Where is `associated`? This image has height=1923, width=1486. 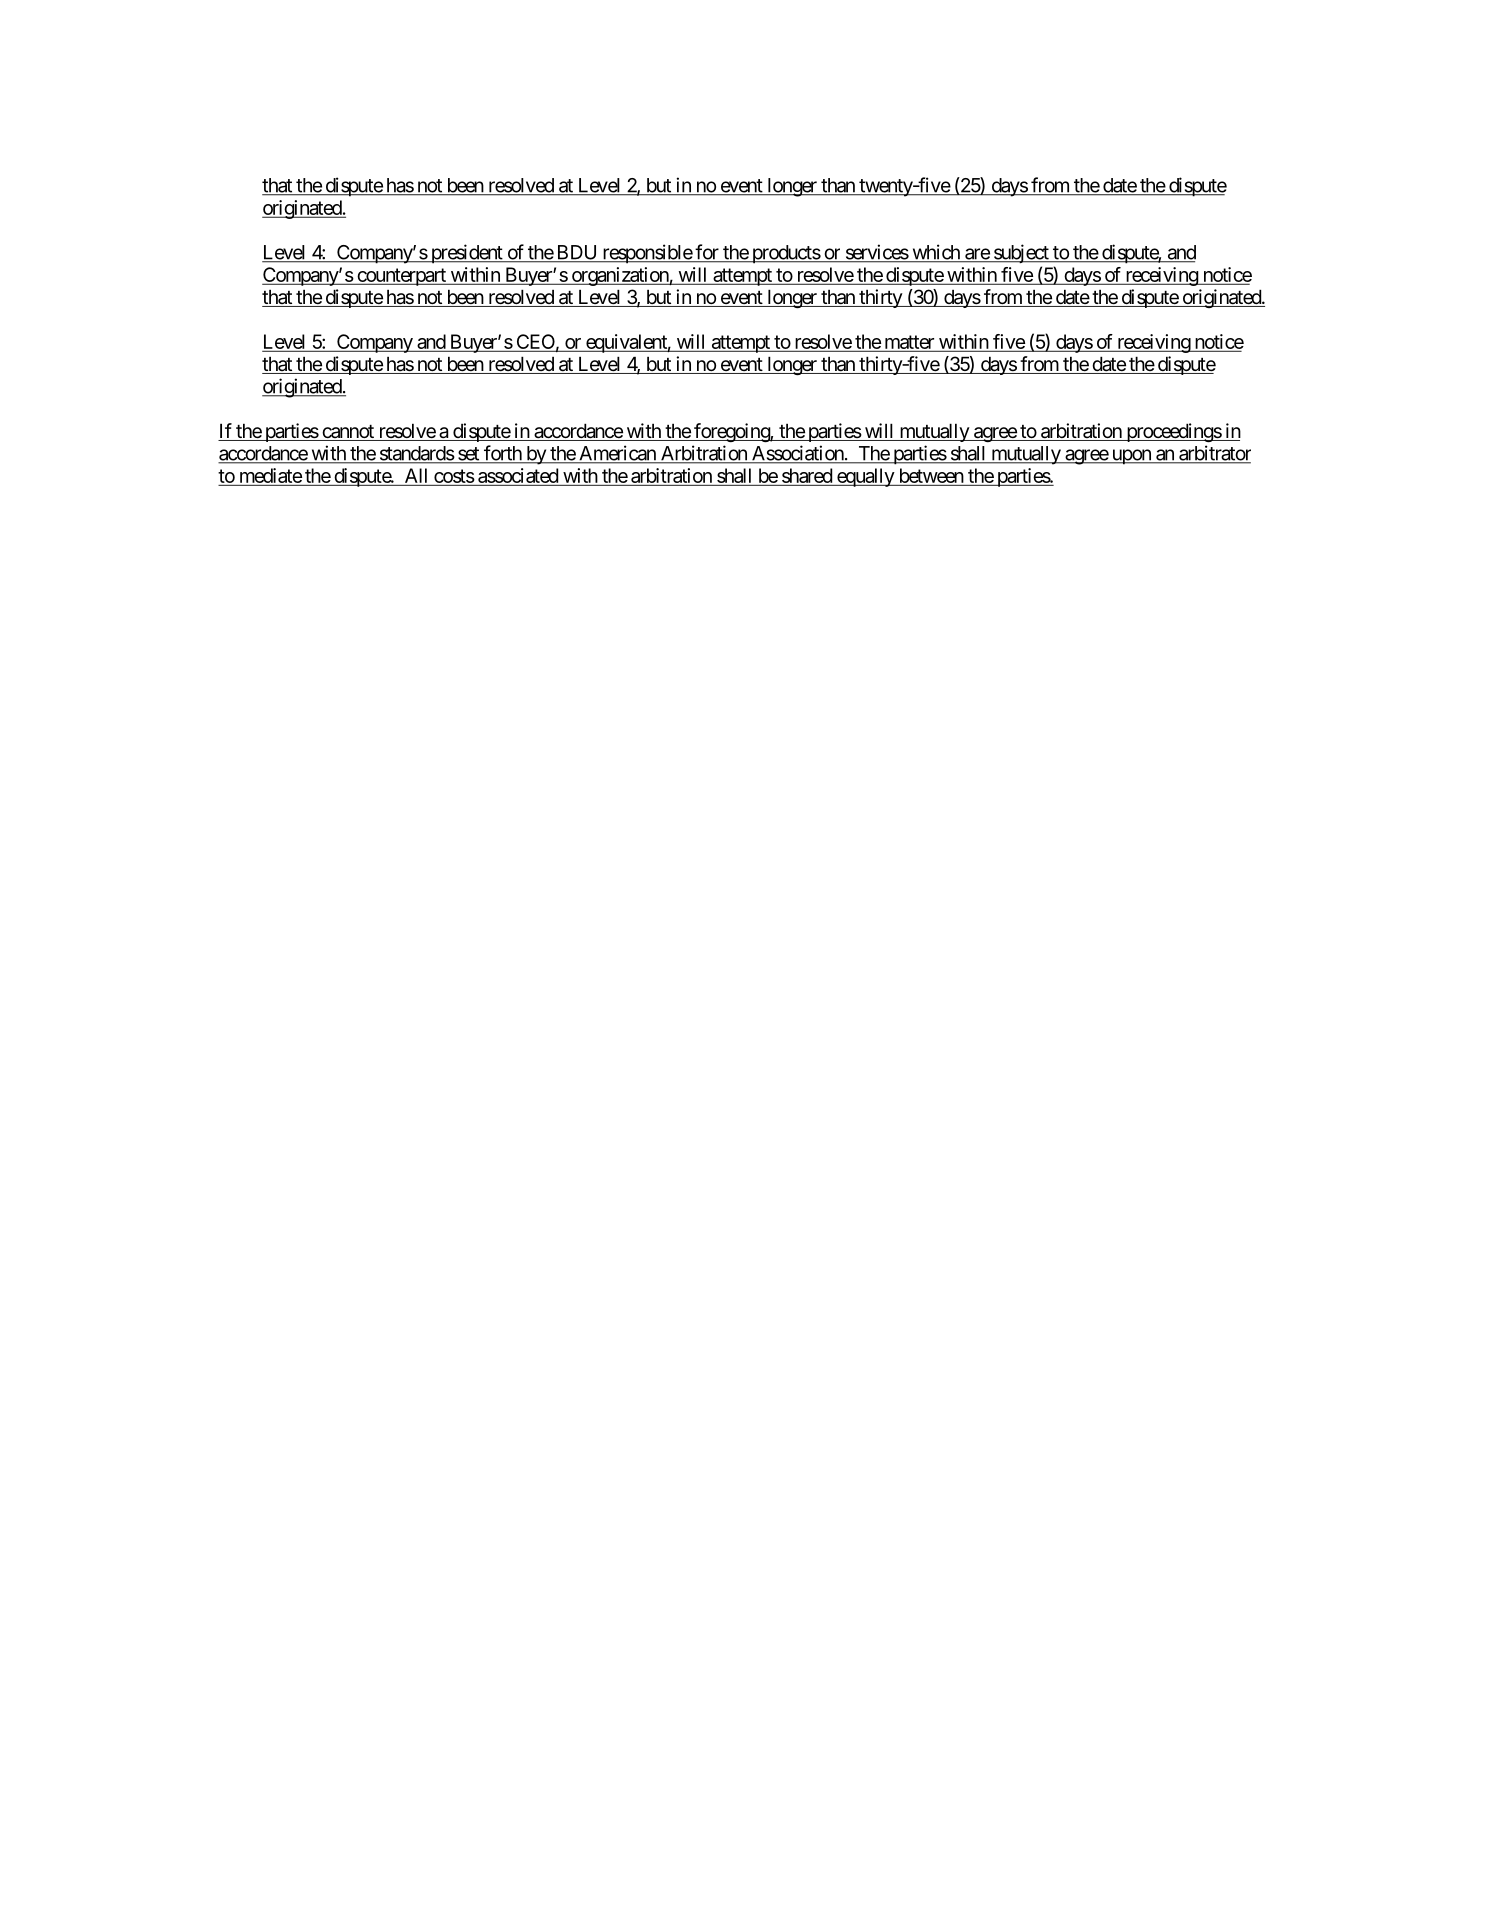
associated is located at coordinates (518, 475).
